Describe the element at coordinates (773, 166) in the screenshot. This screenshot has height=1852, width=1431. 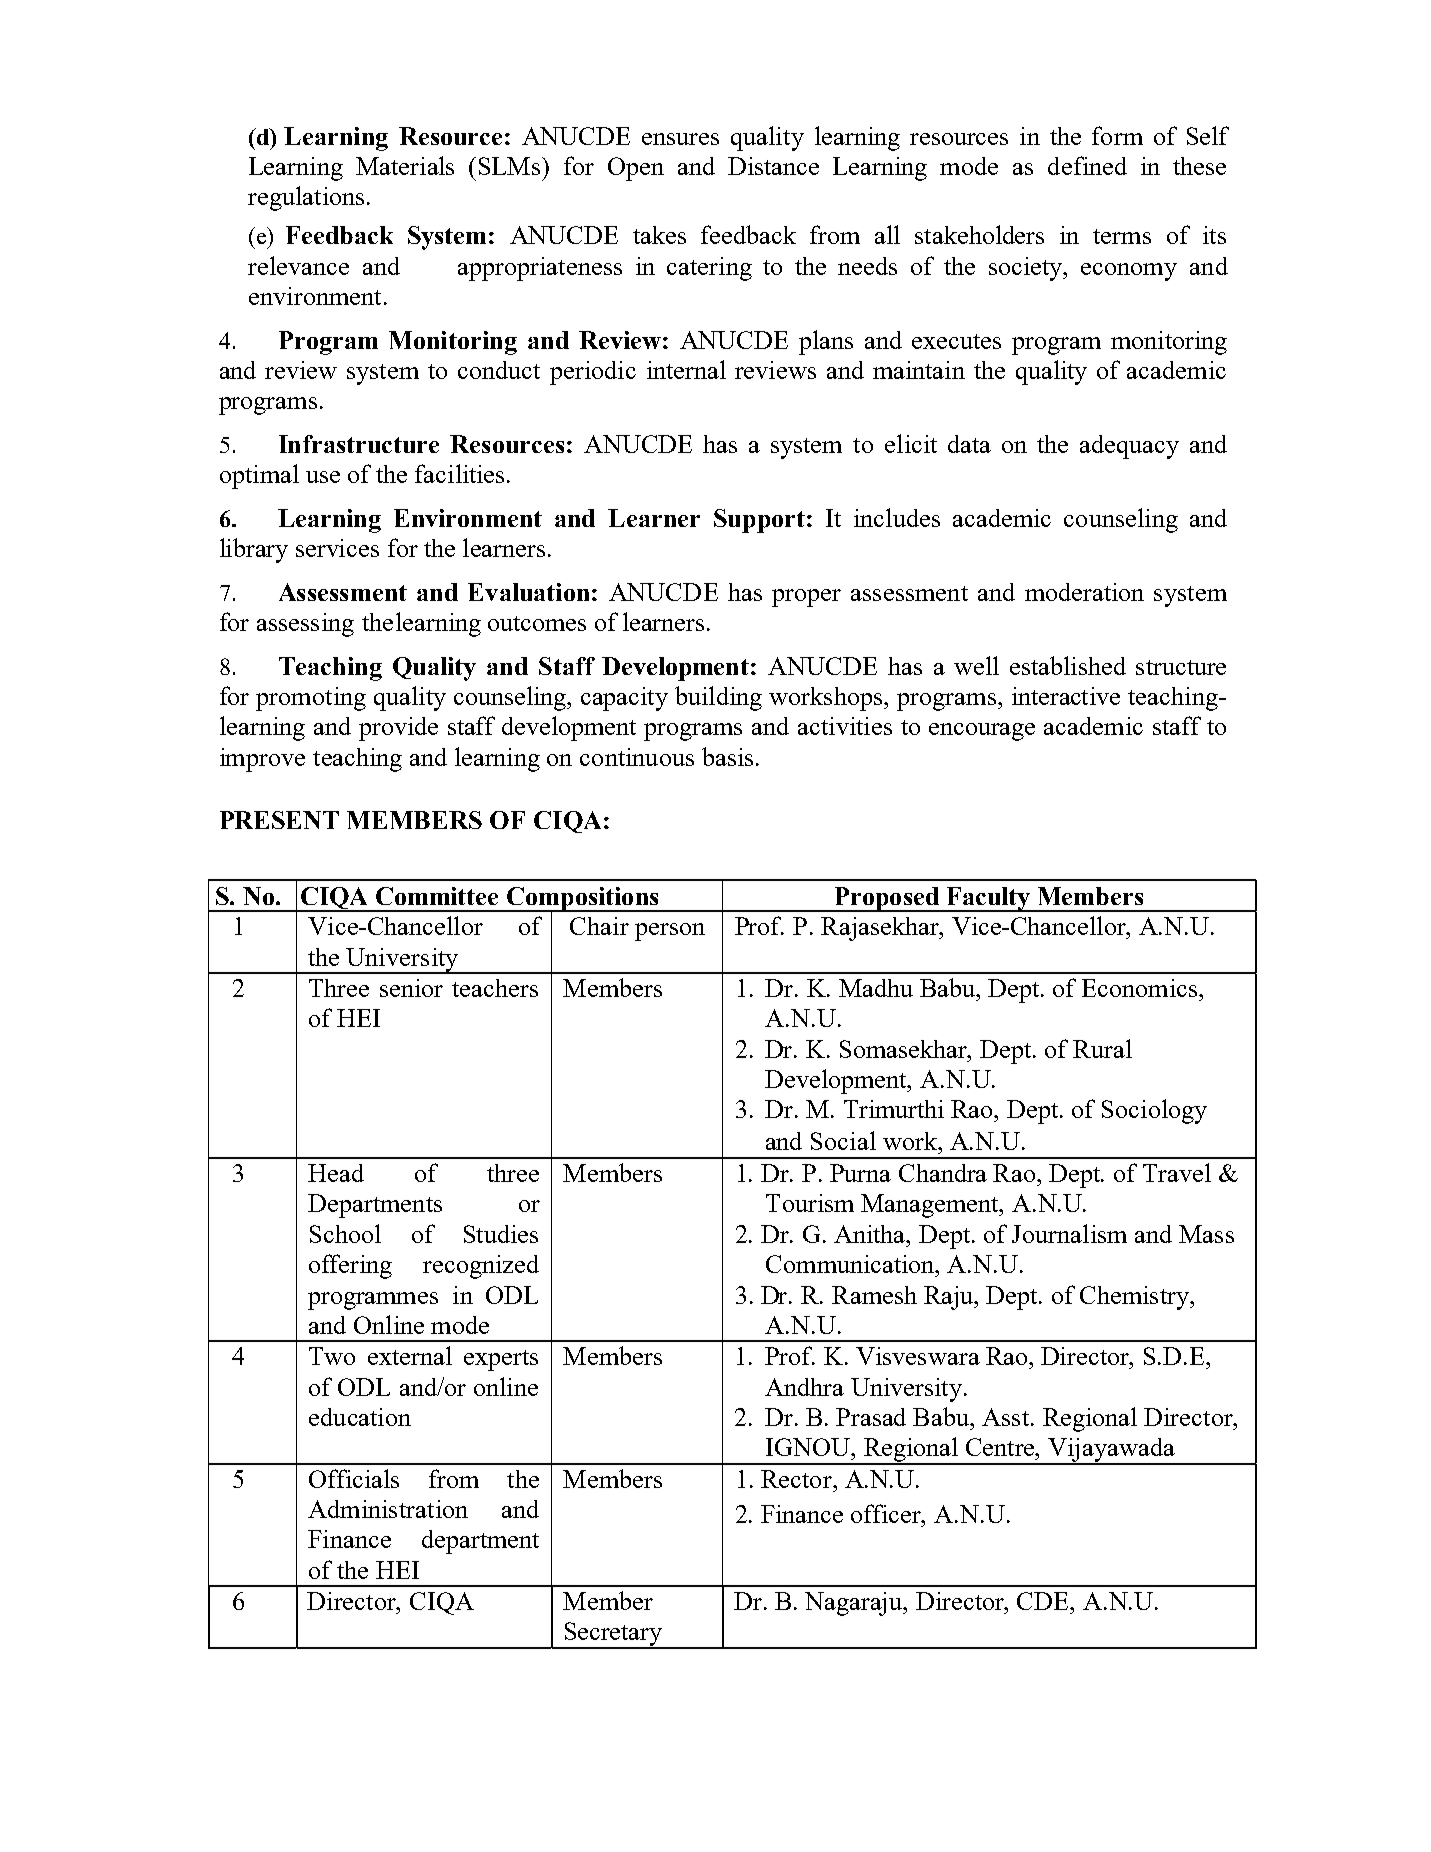
I see `Distance` at that location.
